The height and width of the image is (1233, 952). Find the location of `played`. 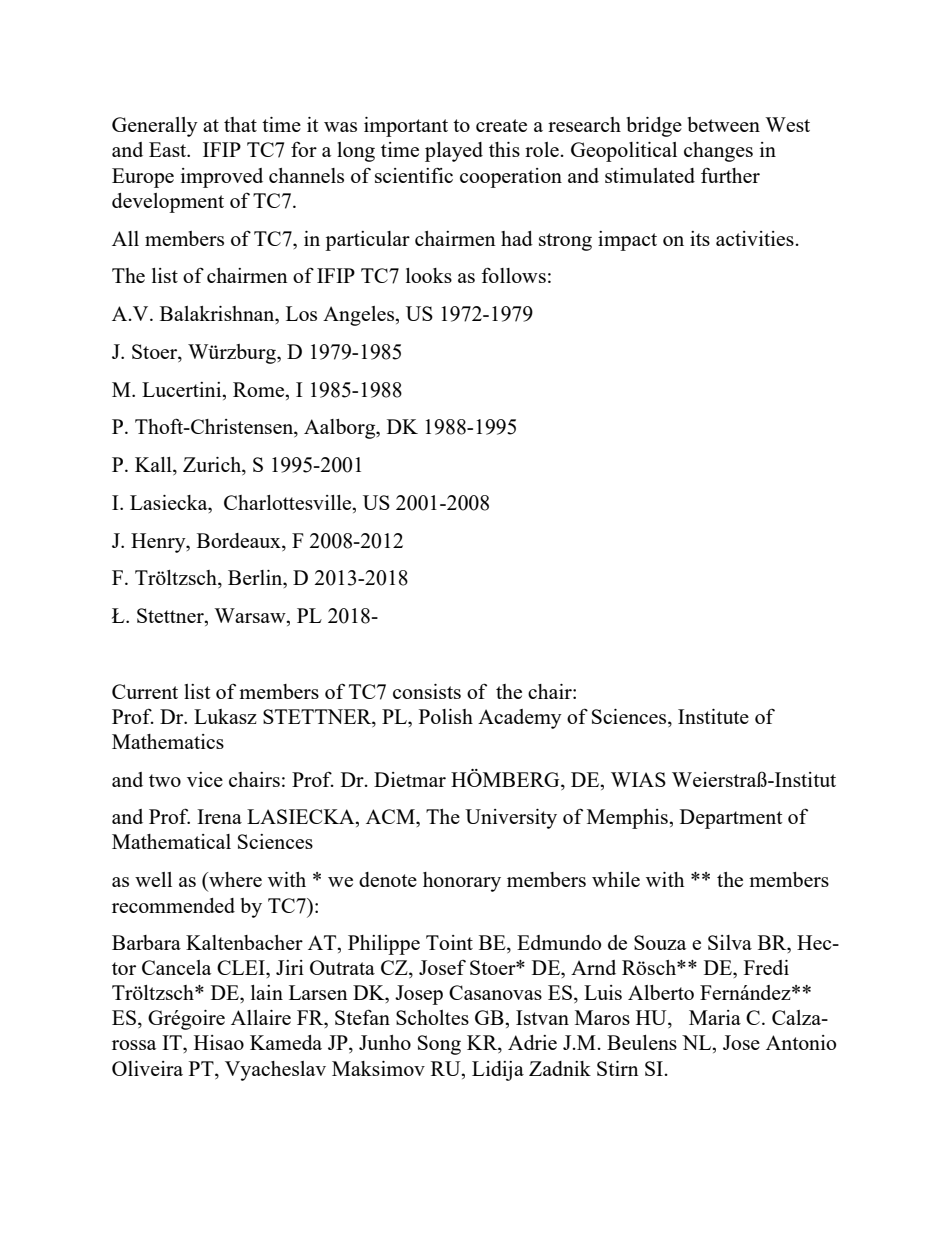

played is located at coordinates (454, 152).
